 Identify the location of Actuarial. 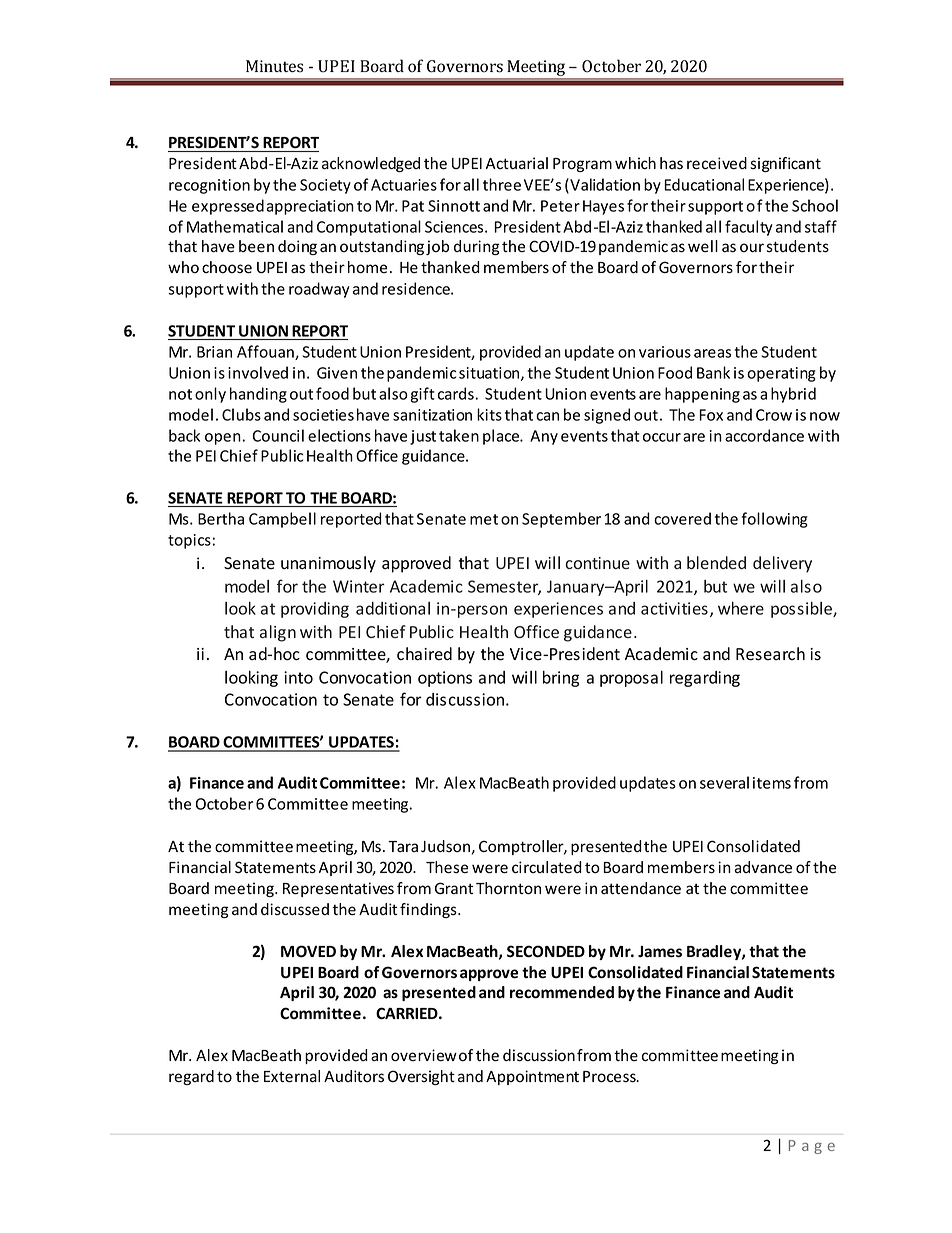
(517, 163).
